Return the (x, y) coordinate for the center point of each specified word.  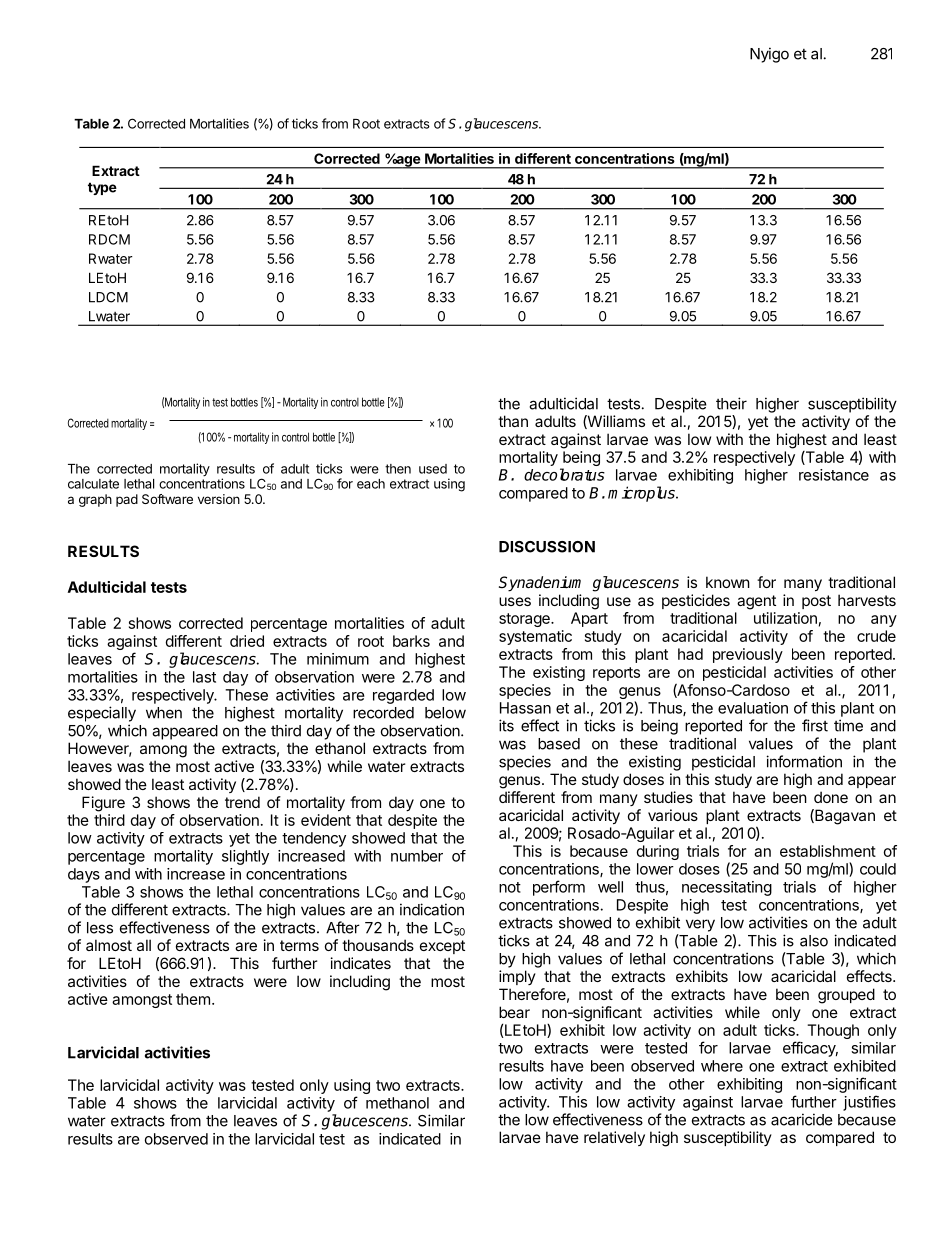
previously (748, 655)
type (102, 188)
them (193, 999)
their (731, 403)
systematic (535, 637)
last (204, 677)
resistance (834, 475)
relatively (614, 1138)
